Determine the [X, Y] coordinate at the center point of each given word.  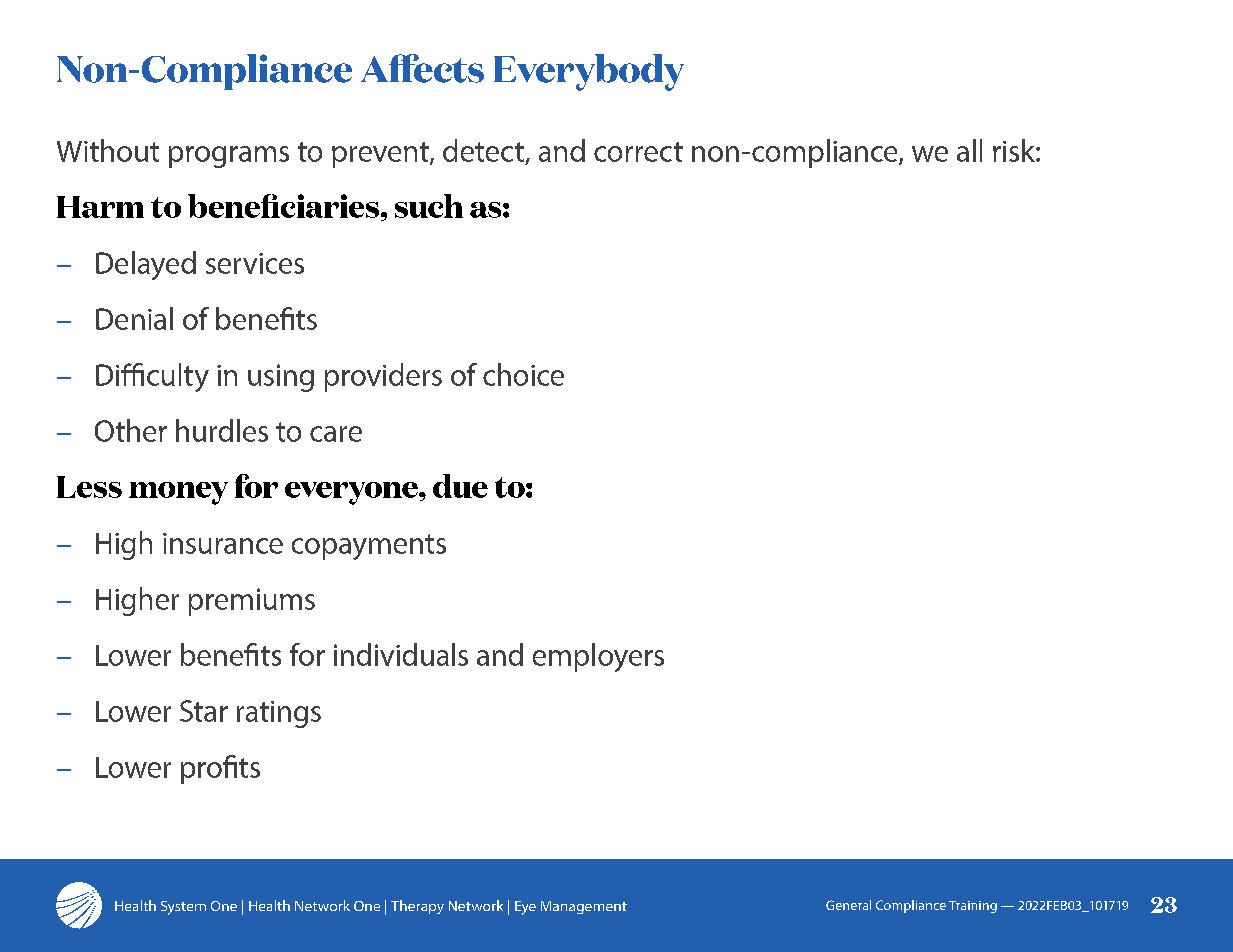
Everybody [589, 72]
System [183, 908]
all [969, 150]
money [178, 493]
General [848, 905]
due [460, 486]
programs [229, 157]
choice [523, 374]
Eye [525, 908]
